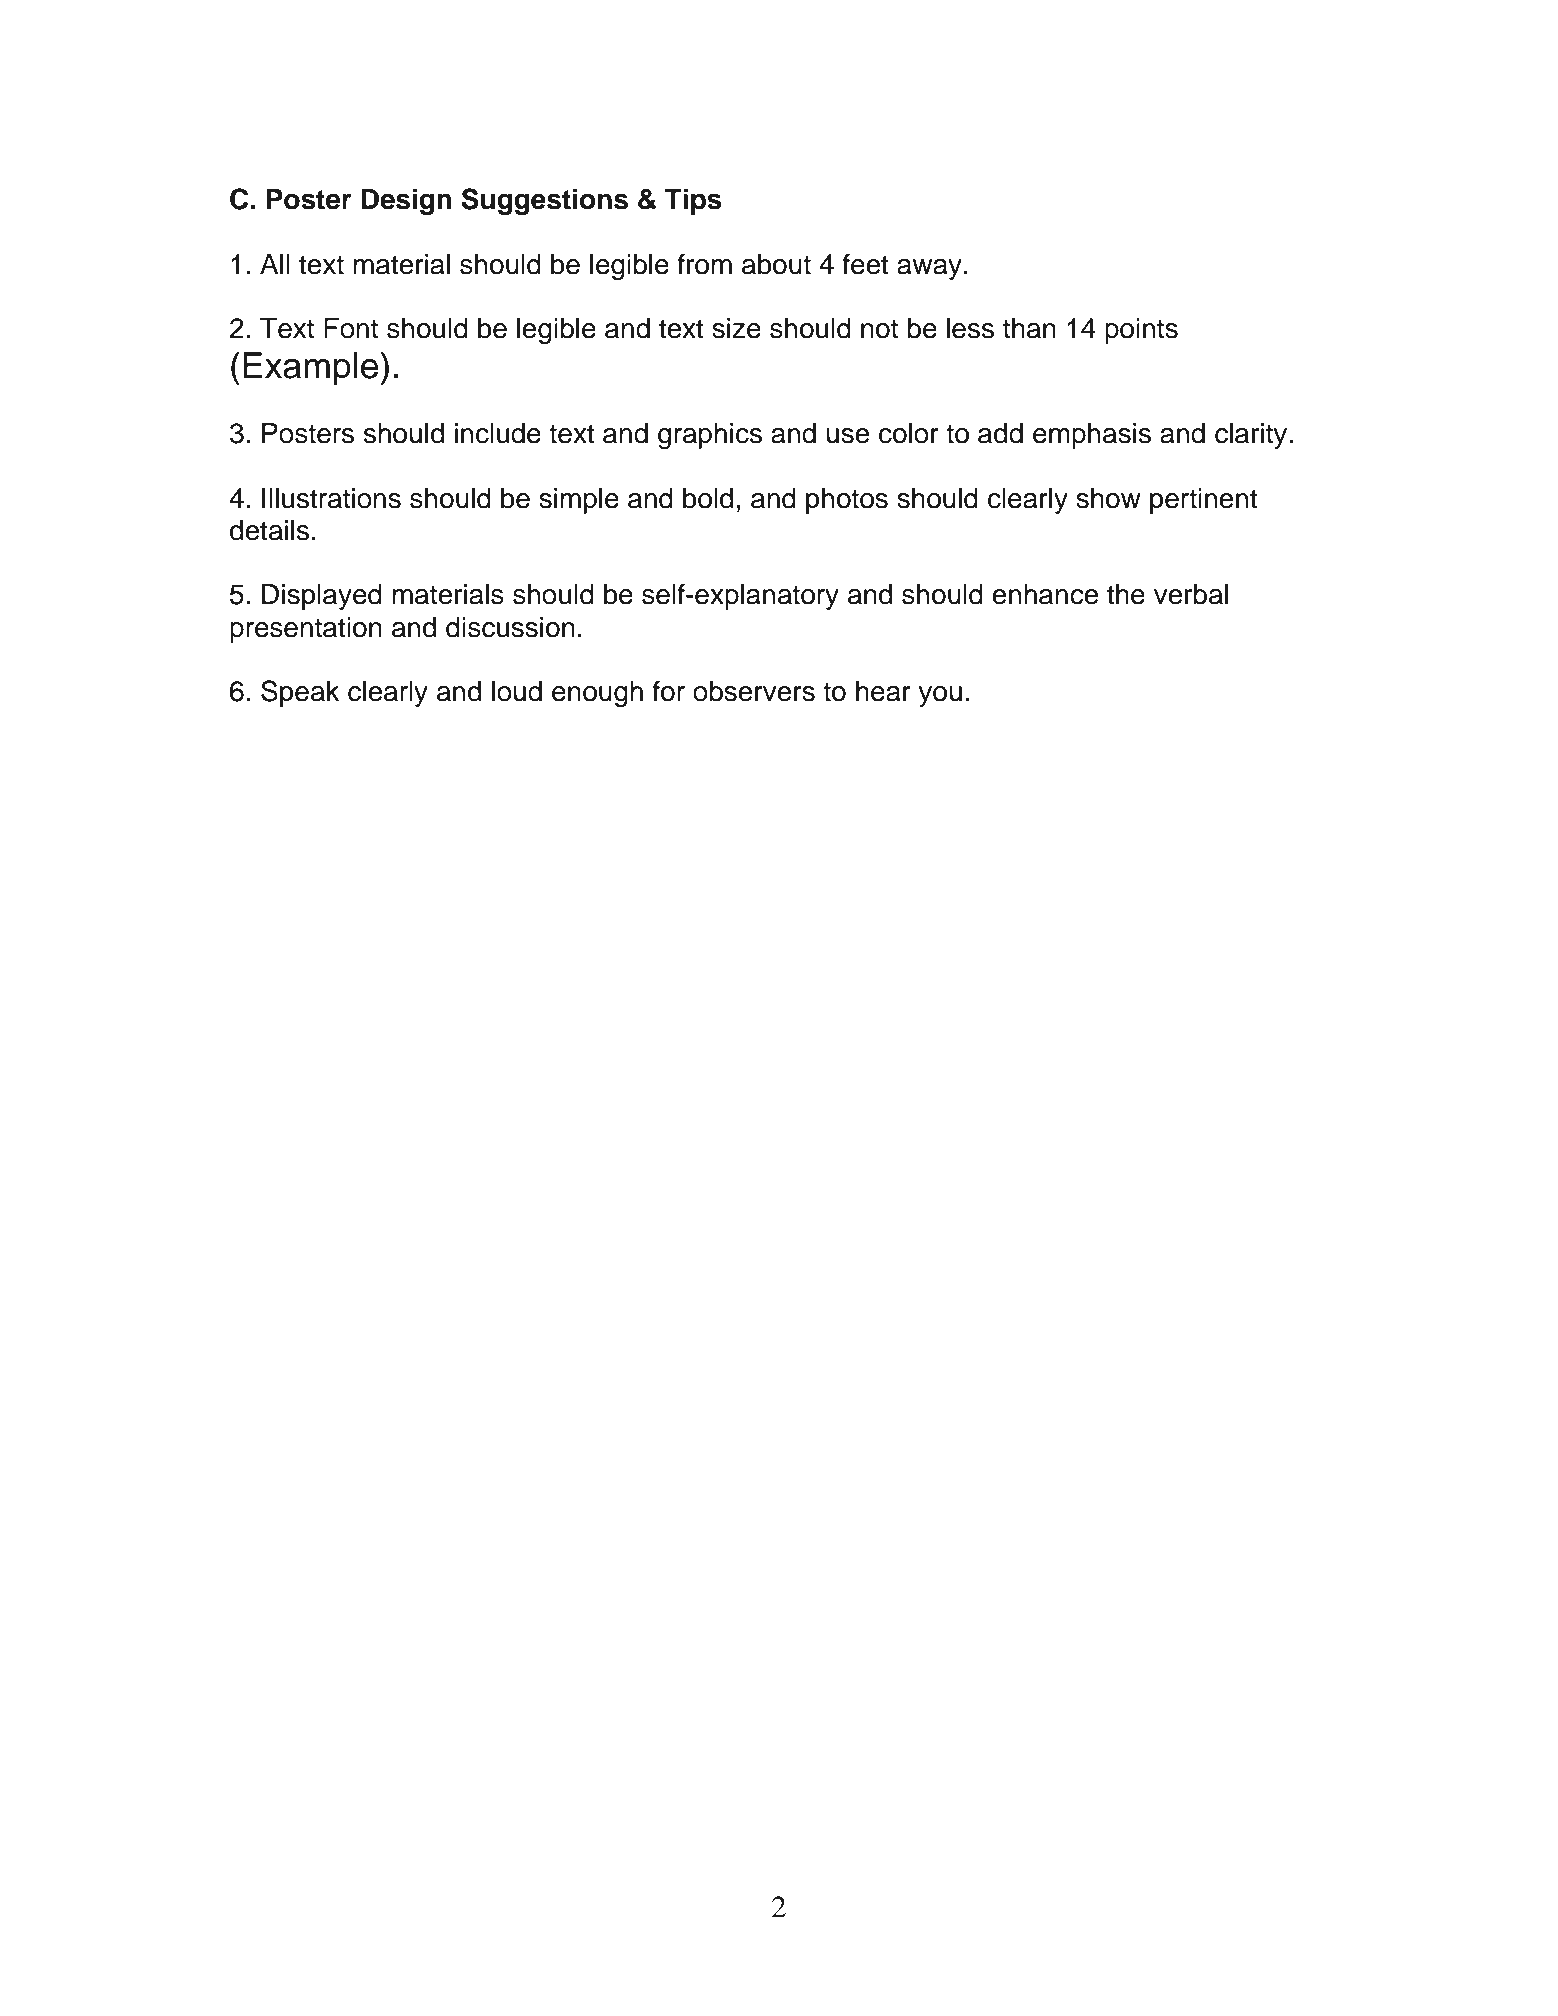 The image size is (1558, 2016). I want to click on the, so click(1126, 594).
